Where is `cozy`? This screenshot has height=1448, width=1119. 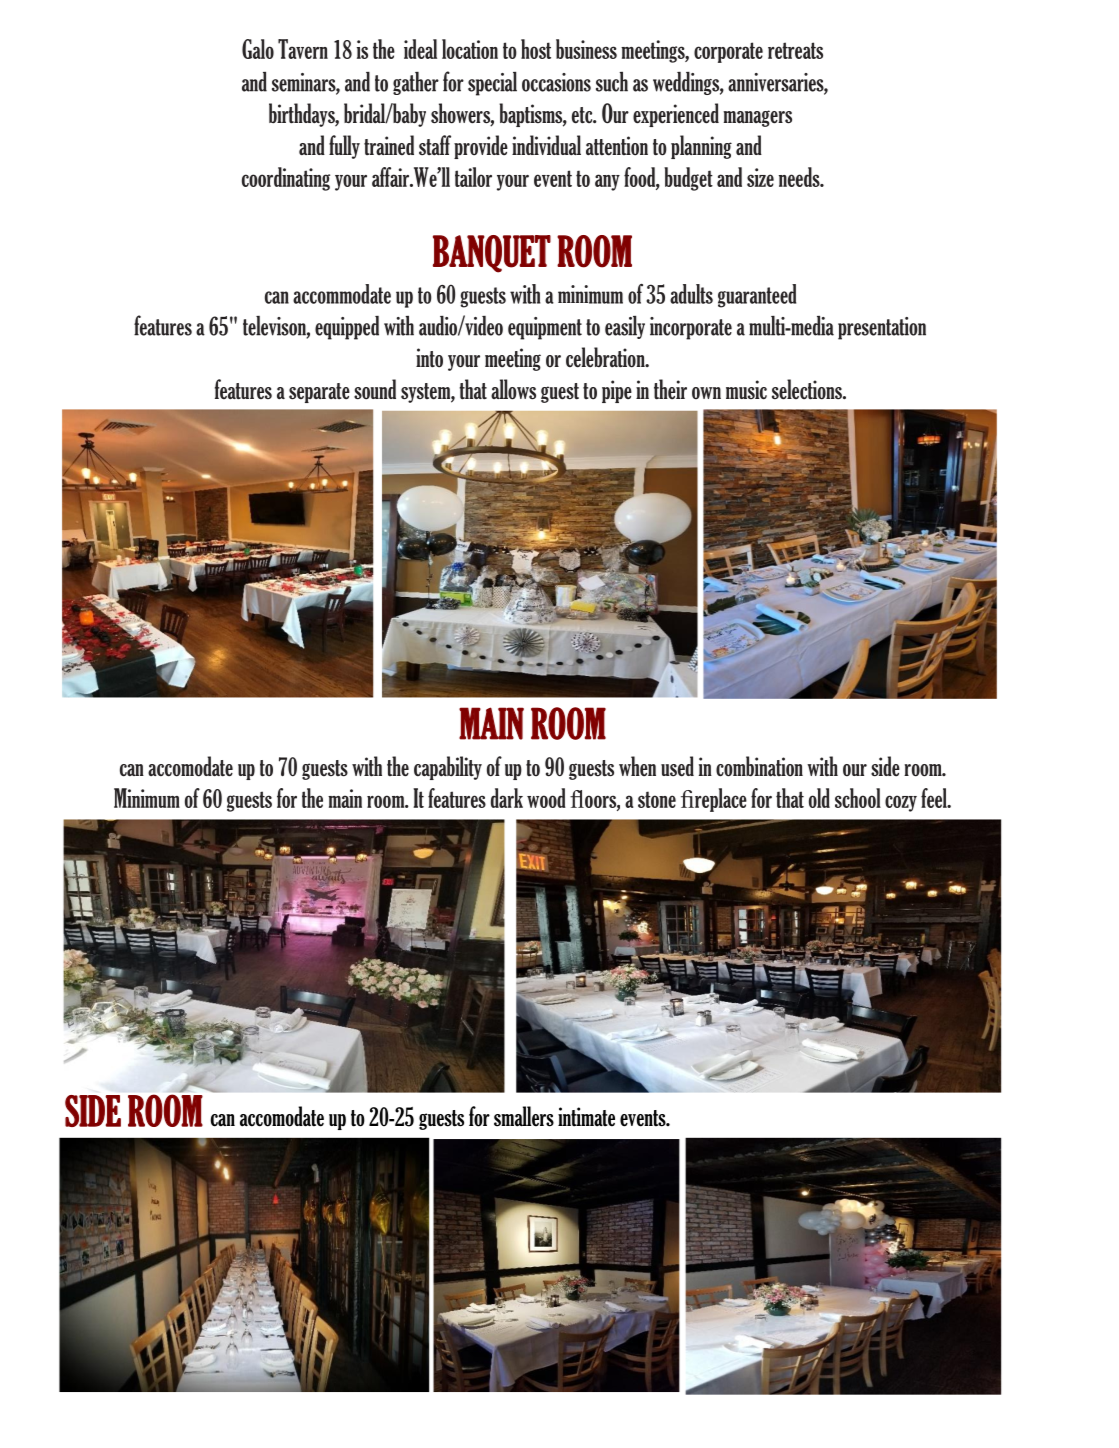 cozy is located at coordinates (901, 803).
